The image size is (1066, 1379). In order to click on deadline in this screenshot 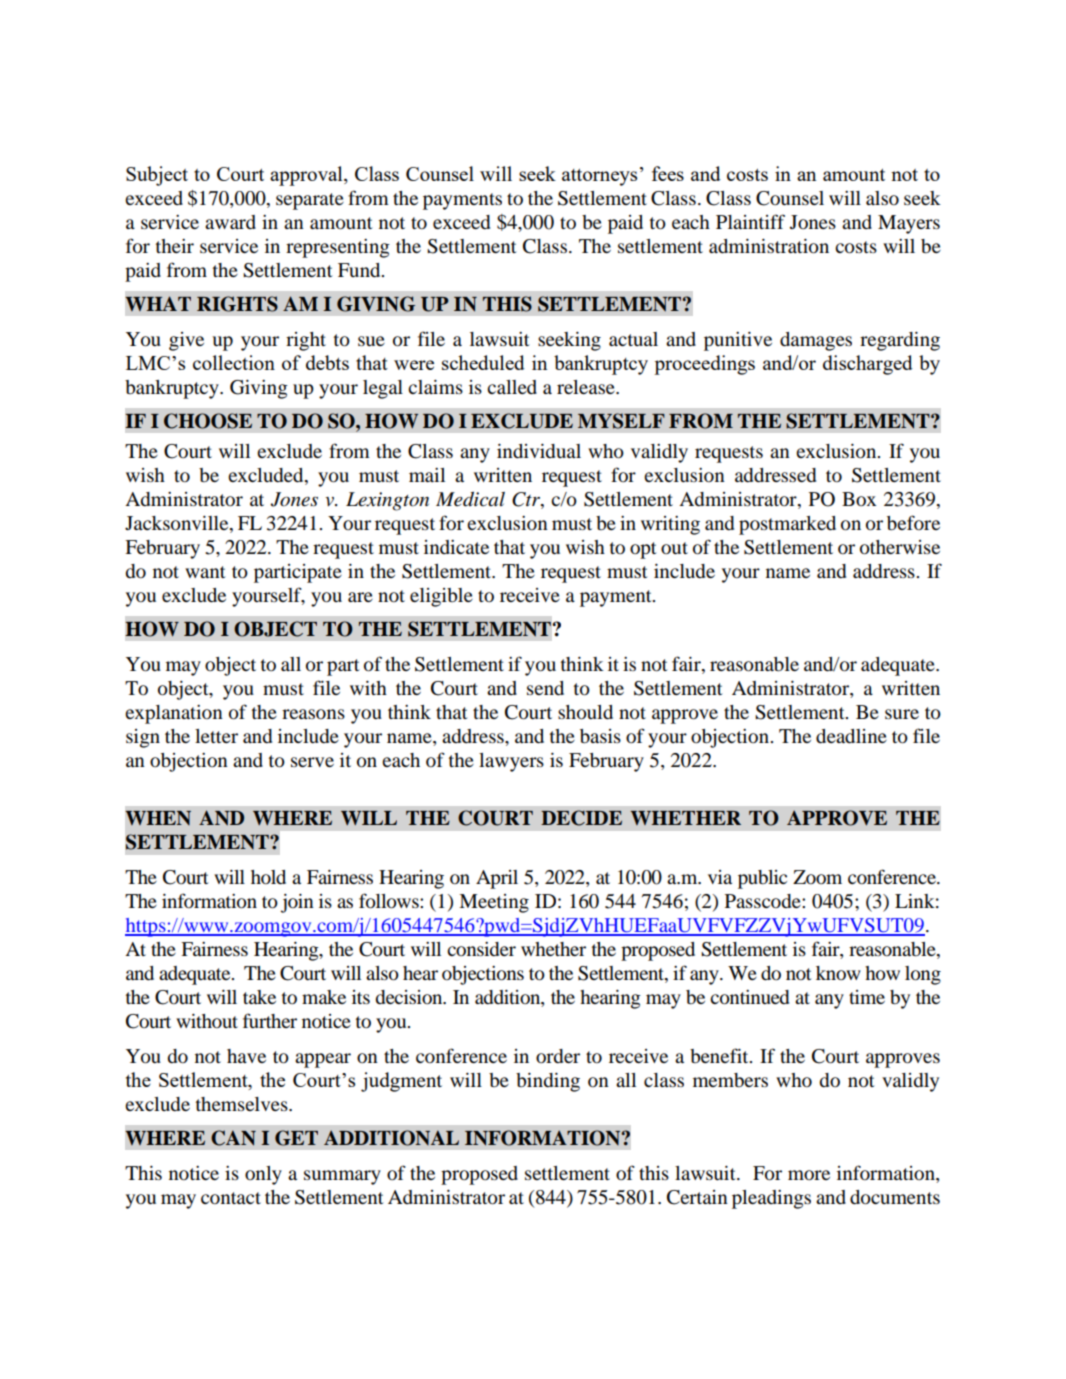, I will do `click(851, 736)`.
